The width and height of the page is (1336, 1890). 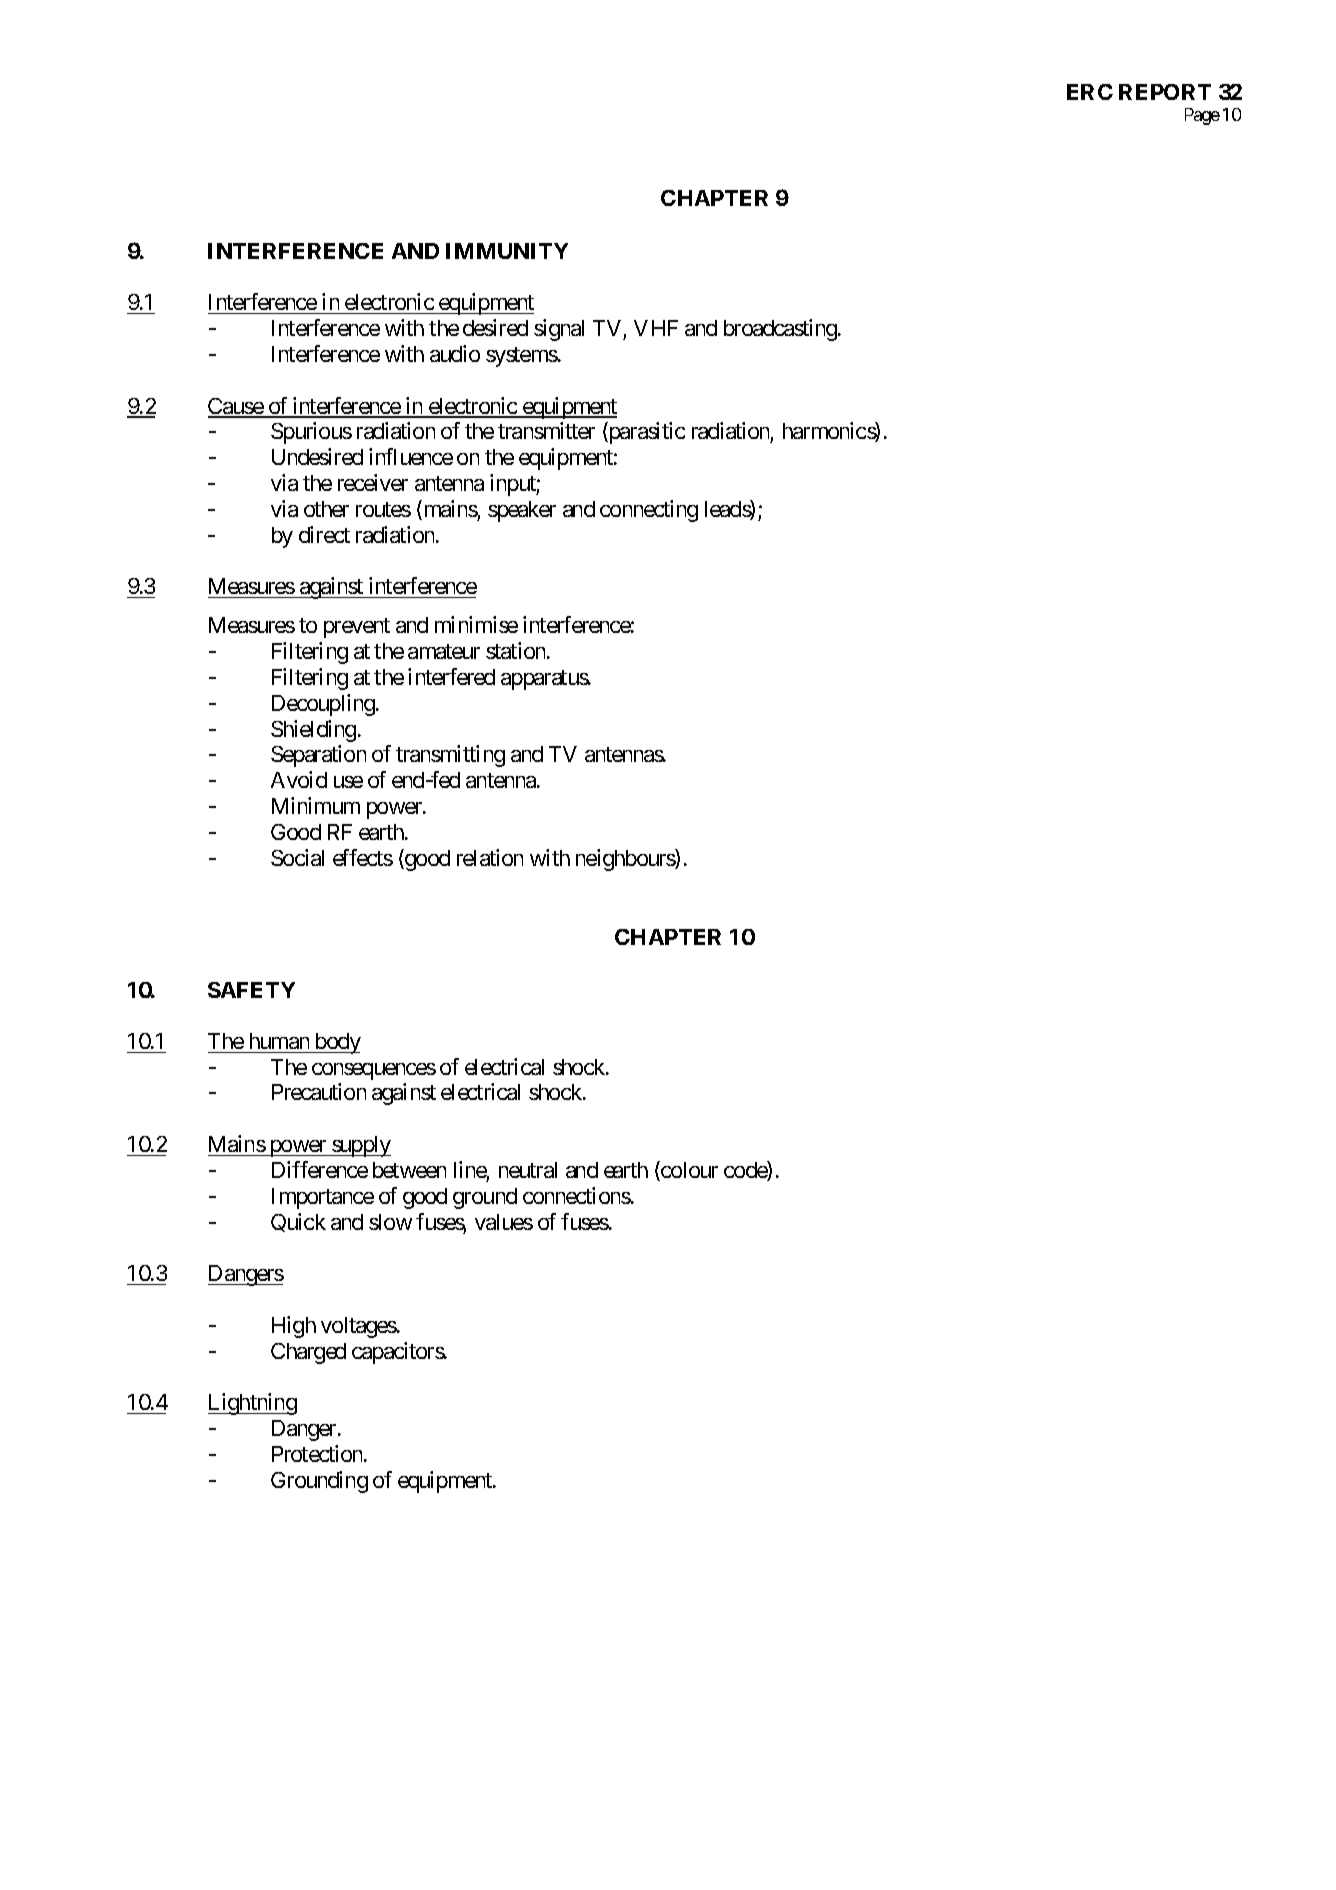 I want to click on ERC, so click(x=1090, y=92).
